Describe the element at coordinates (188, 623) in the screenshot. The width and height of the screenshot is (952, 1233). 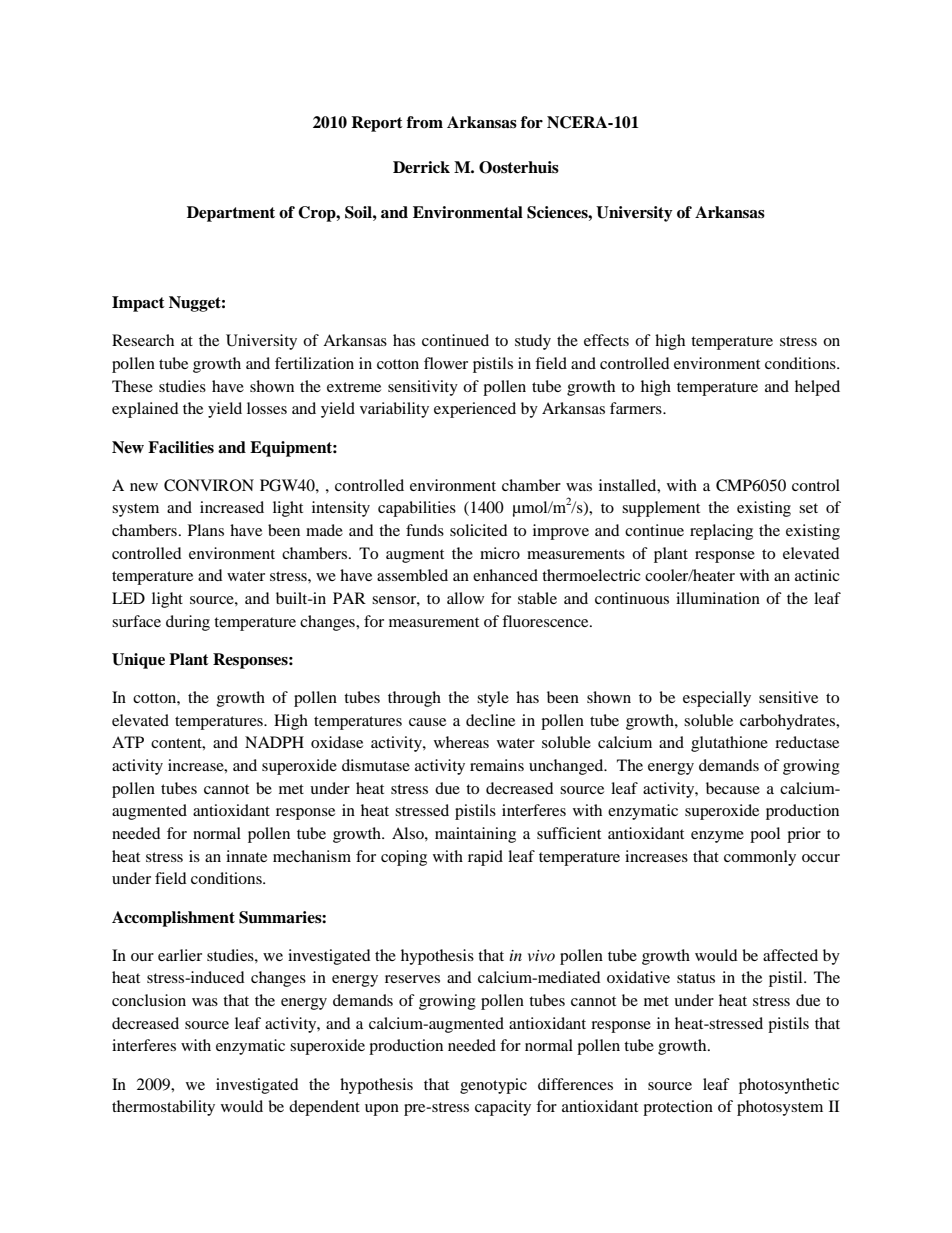
I see `during` at that location.
